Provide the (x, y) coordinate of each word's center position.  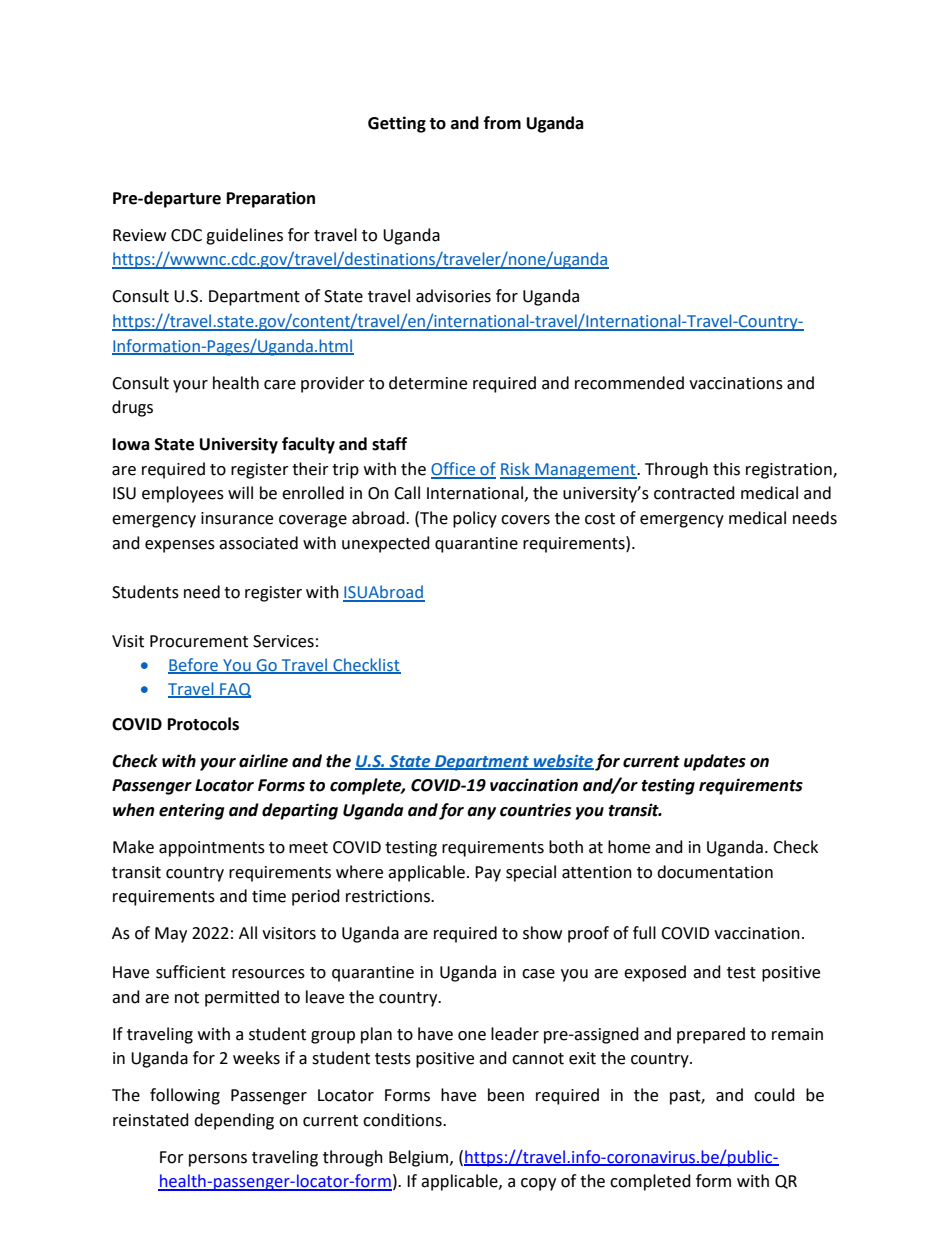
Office (454, 470)
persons (218, 1160)
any (481, 813)
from (502, 123)
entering (191, 811)
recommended (629, 383)
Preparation (271, 199)
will (240, 492)
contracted (694, 493)
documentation (715, 872)
